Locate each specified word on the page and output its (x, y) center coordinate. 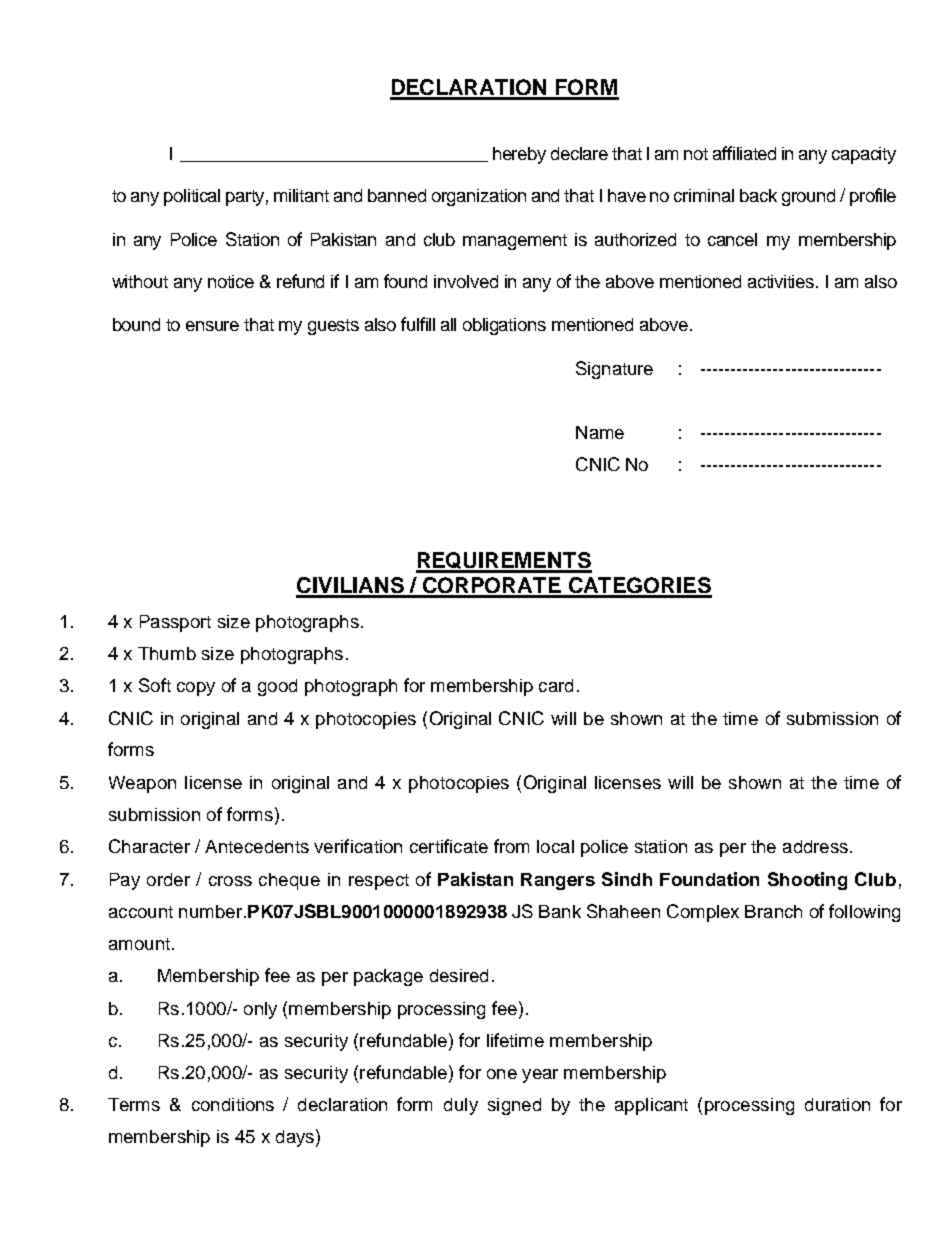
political (192, 197)
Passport (175, 623)
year (540, 1076)
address (815, 846)
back (758, 195)
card (556, 685)
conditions (233, 1104)
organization (479, 197)
